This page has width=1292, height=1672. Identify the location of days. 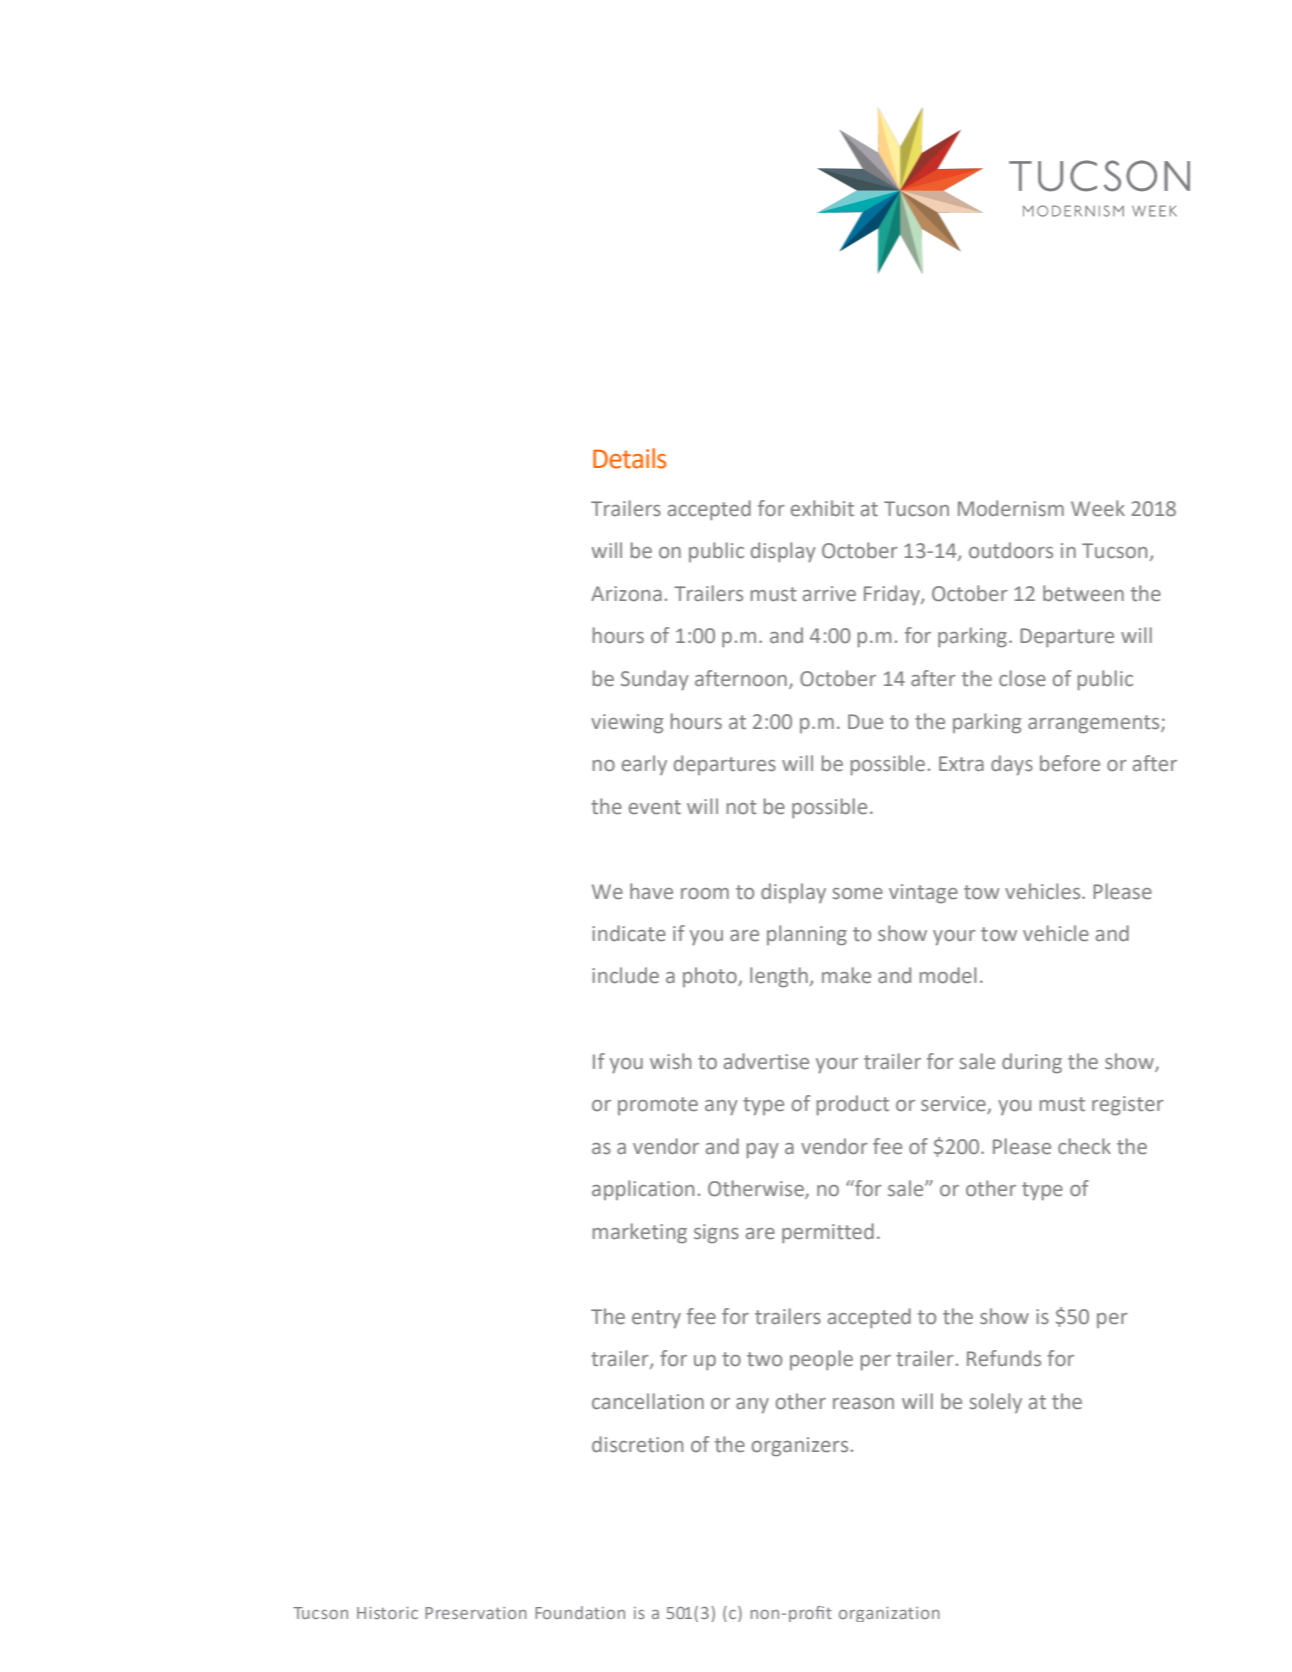
(1012, 765).
